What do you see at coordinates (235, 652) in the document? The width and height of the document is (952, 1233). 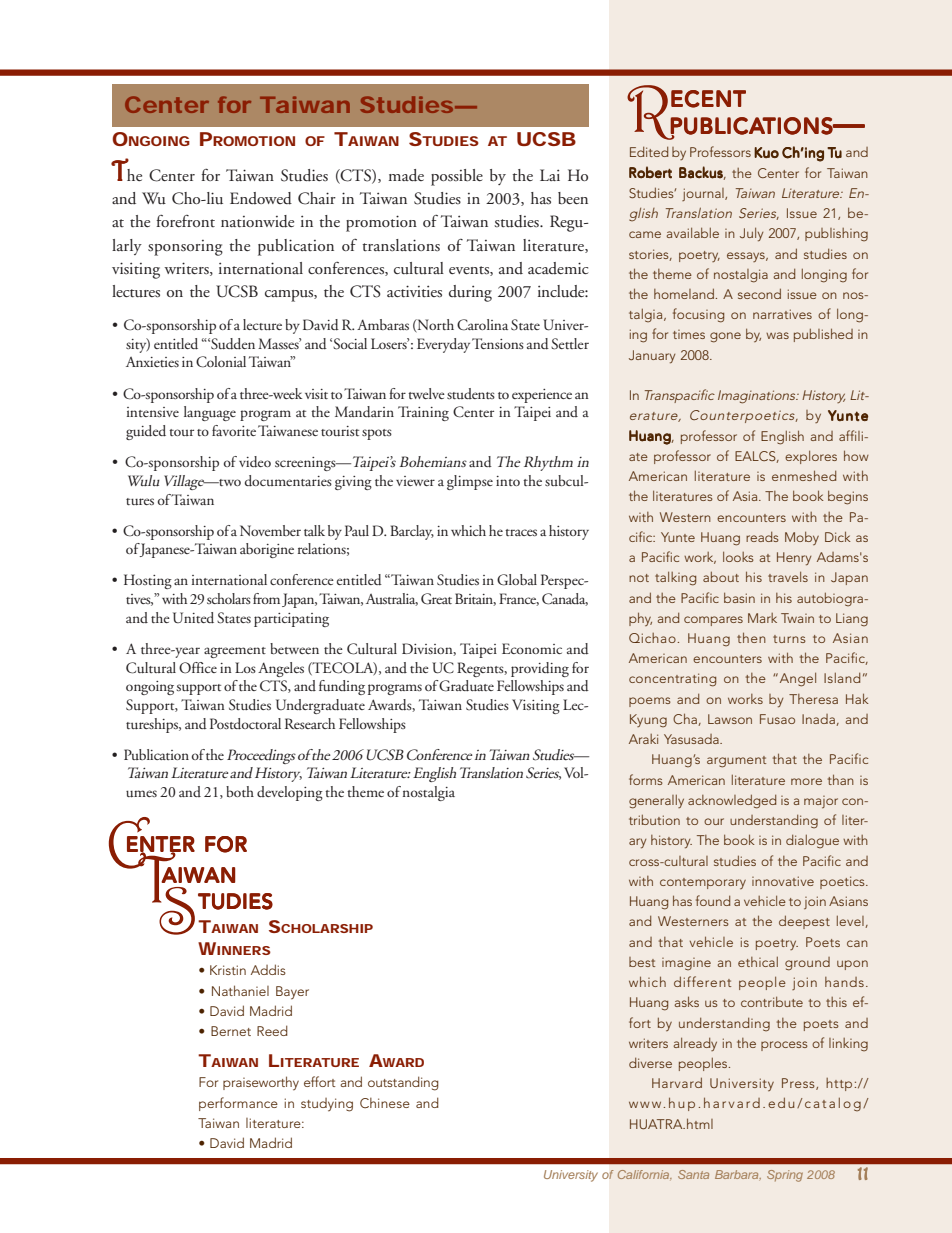 I see `agreement` at bounding box center [235, 652].
